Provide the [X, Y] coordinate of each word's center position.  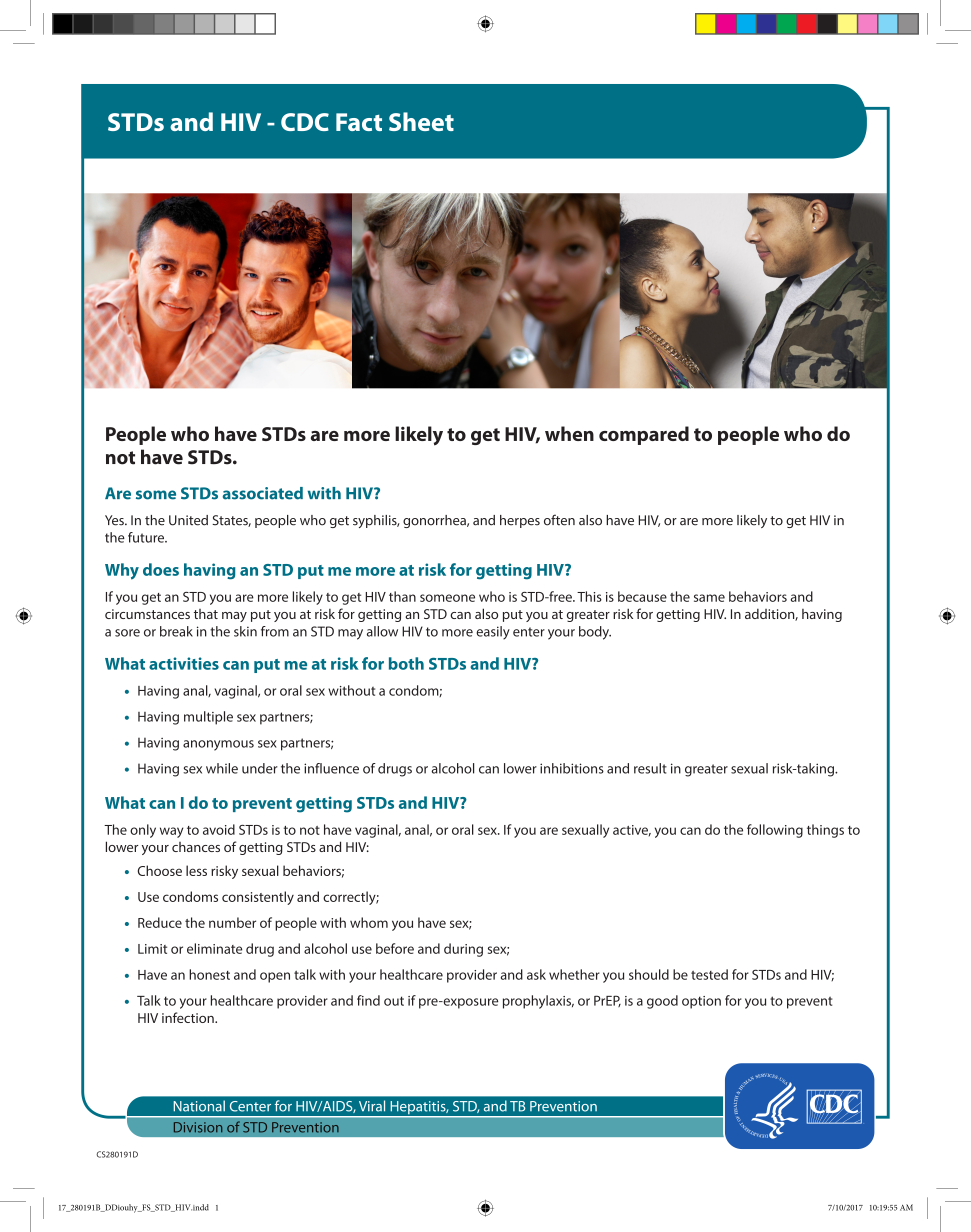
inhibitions [572, 768]
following [775, 831]
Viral [372, 1106]
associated [263, 493]
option [701, 1002]
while [222, 768]
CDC [305, 122]
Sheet [421, 121]
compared [644, 435]
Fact [359, 122]
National [199, 1106]
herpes [520, 521]
